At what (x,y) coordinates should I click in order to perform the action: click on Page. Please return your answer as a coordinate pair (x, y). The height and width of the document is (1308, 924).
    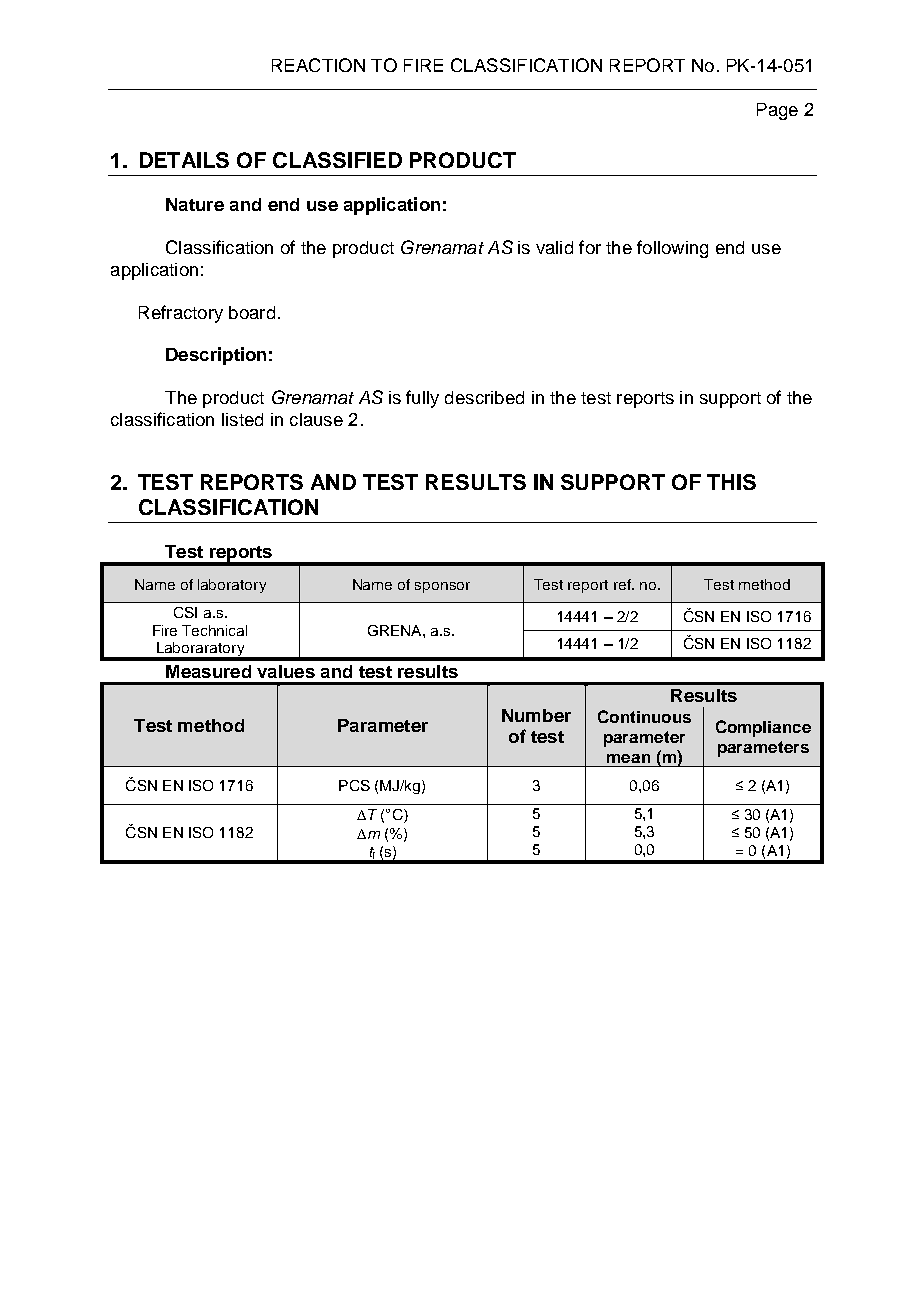
    Looking at the image, I should click on (777, 111).
